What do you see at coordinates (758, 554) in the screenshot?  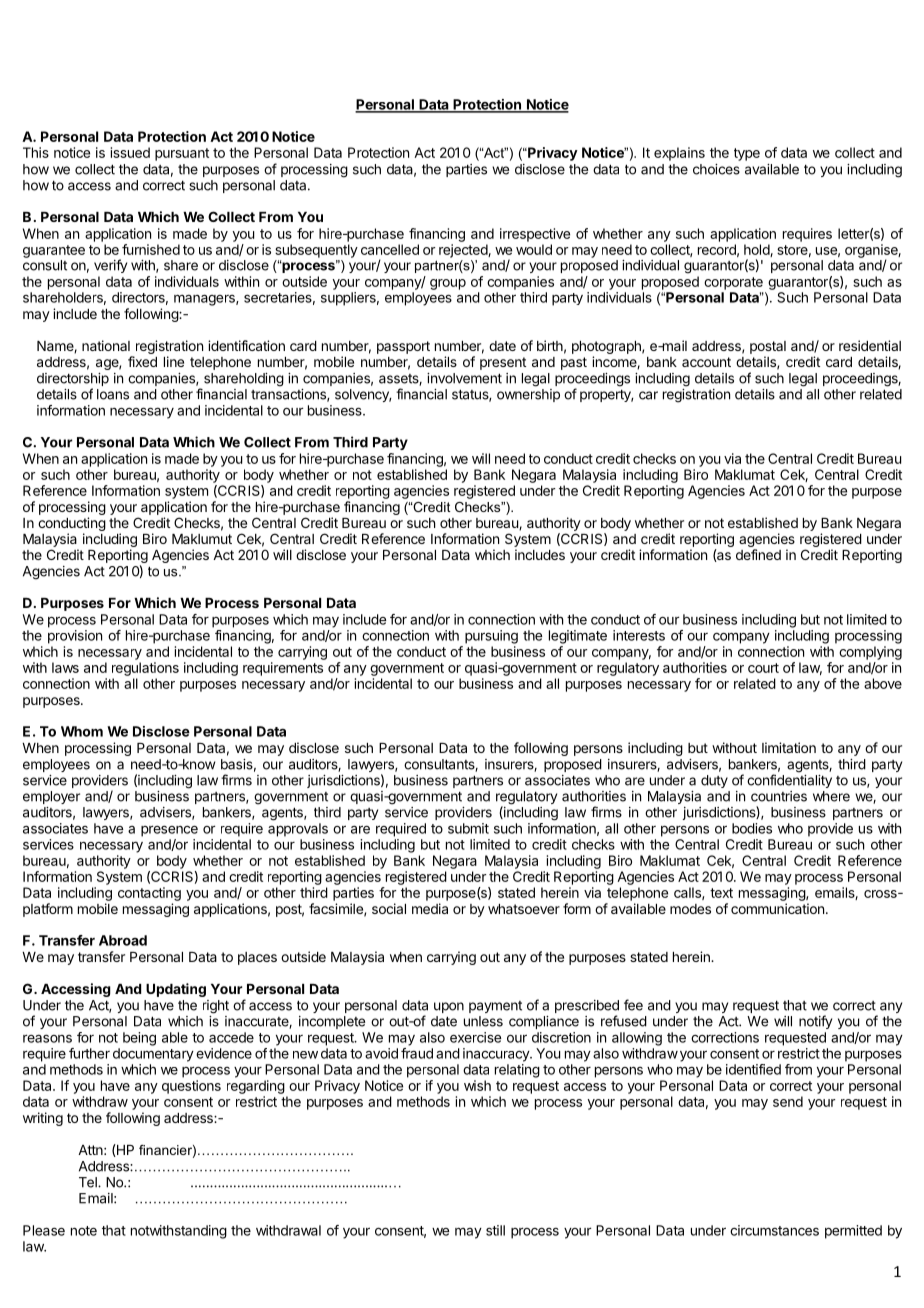 I see `defined` at bounding box center [758, 554].
